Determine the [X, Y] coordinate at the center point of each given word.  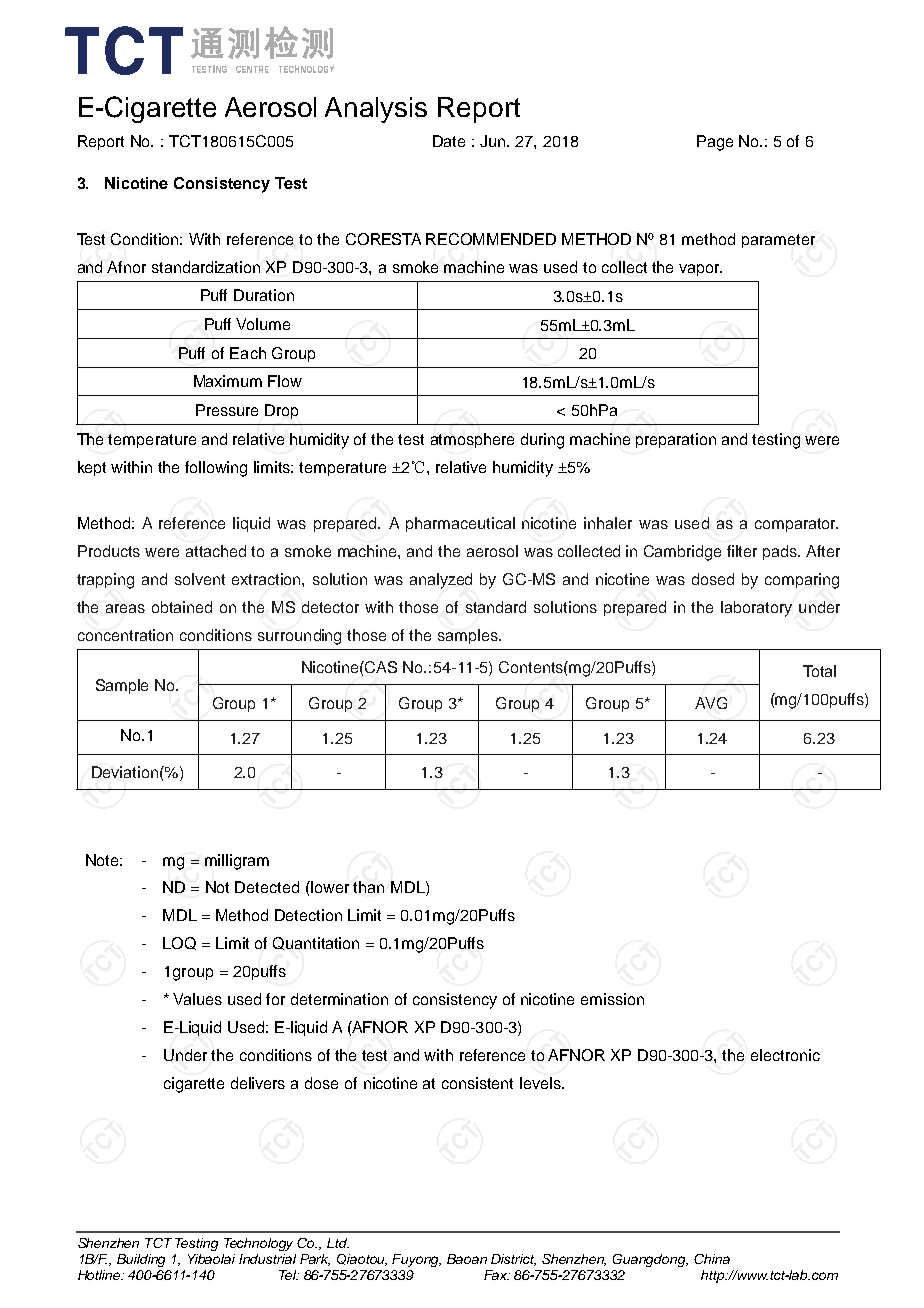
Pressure [227, 410]
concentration [125, 635]
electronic [785, 1055]
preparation [676, 440]
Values [197, 999]
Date [449, 141]
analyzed [441, 581]
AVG [711, 703]
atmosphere [472, 440]
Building [141, 1260]
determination [339, 999]
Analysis [376, 110]
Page [715, 143]
